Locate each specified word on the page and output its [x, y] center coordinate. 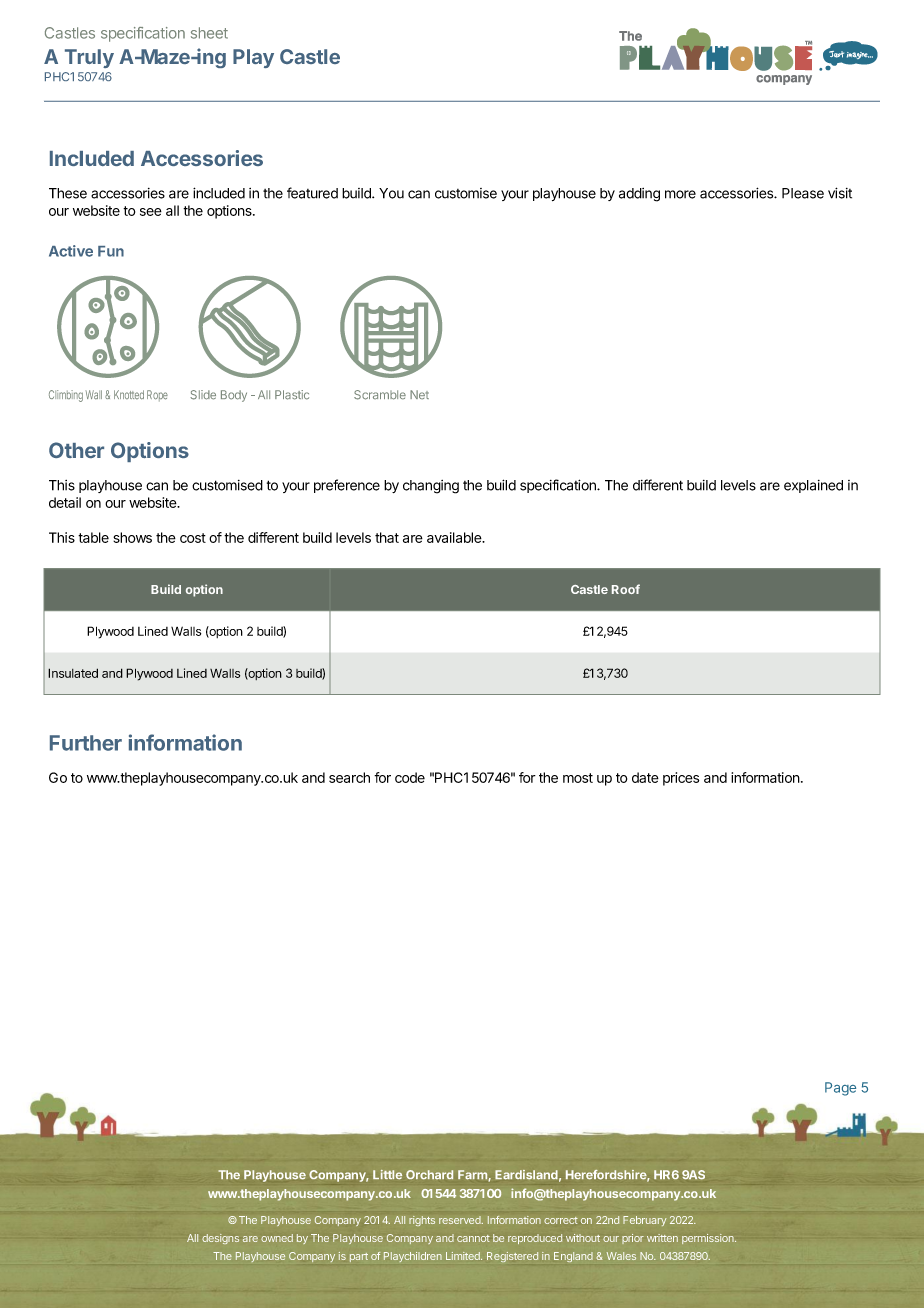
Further [86, 743]
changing [431, 487]
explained [813, 486]
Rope [157, 395]
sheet [209, 33]
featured [312, 193]
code [410, 777]
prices [681, 779]
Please [803, 193]
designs [220, 1239]
